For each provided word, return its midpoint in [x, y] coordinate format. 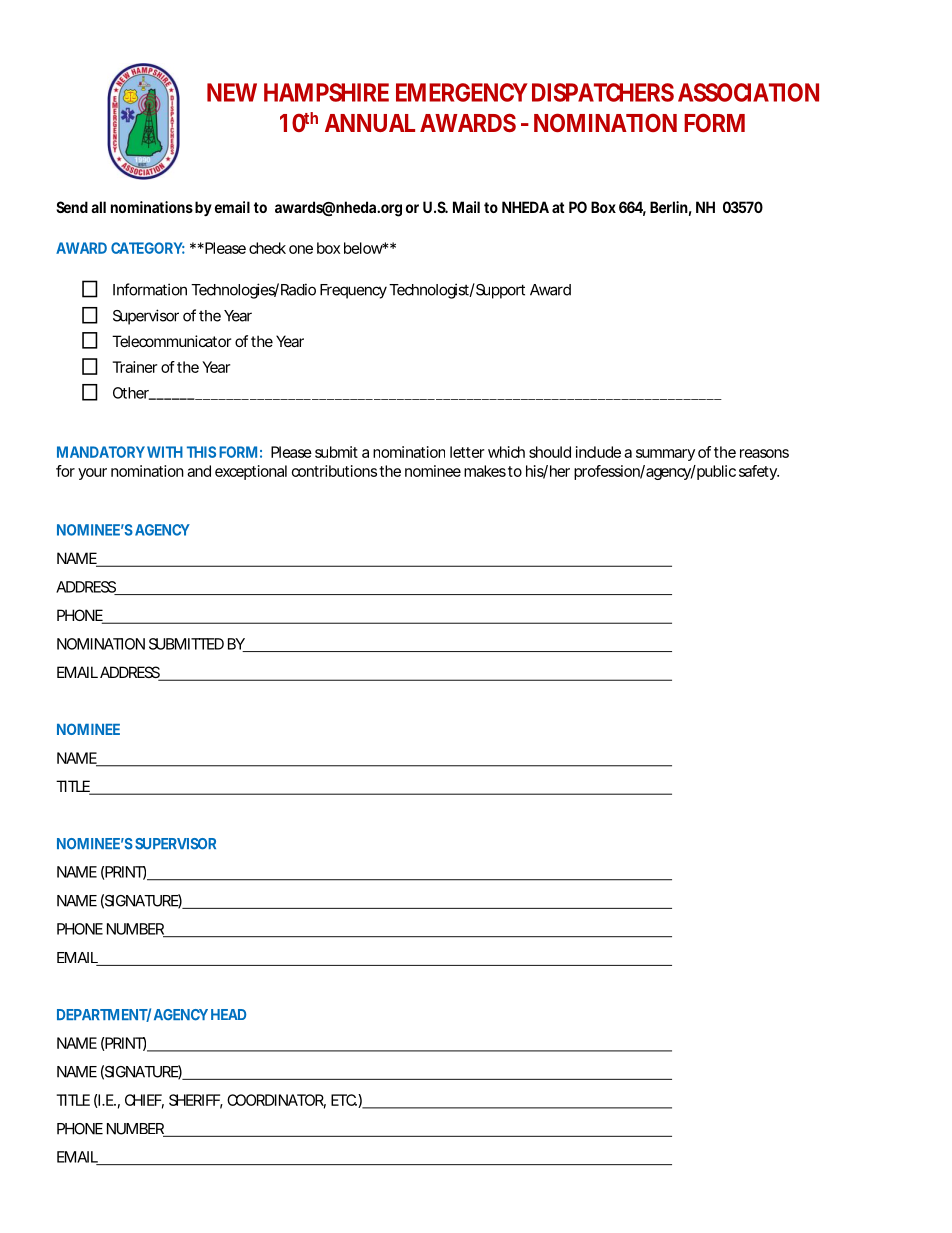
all [98, 207]
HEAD [228, 1014]
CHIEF [143, 1100]
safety [758, 472]
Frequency [353, 291]
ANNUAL [370, 123]
